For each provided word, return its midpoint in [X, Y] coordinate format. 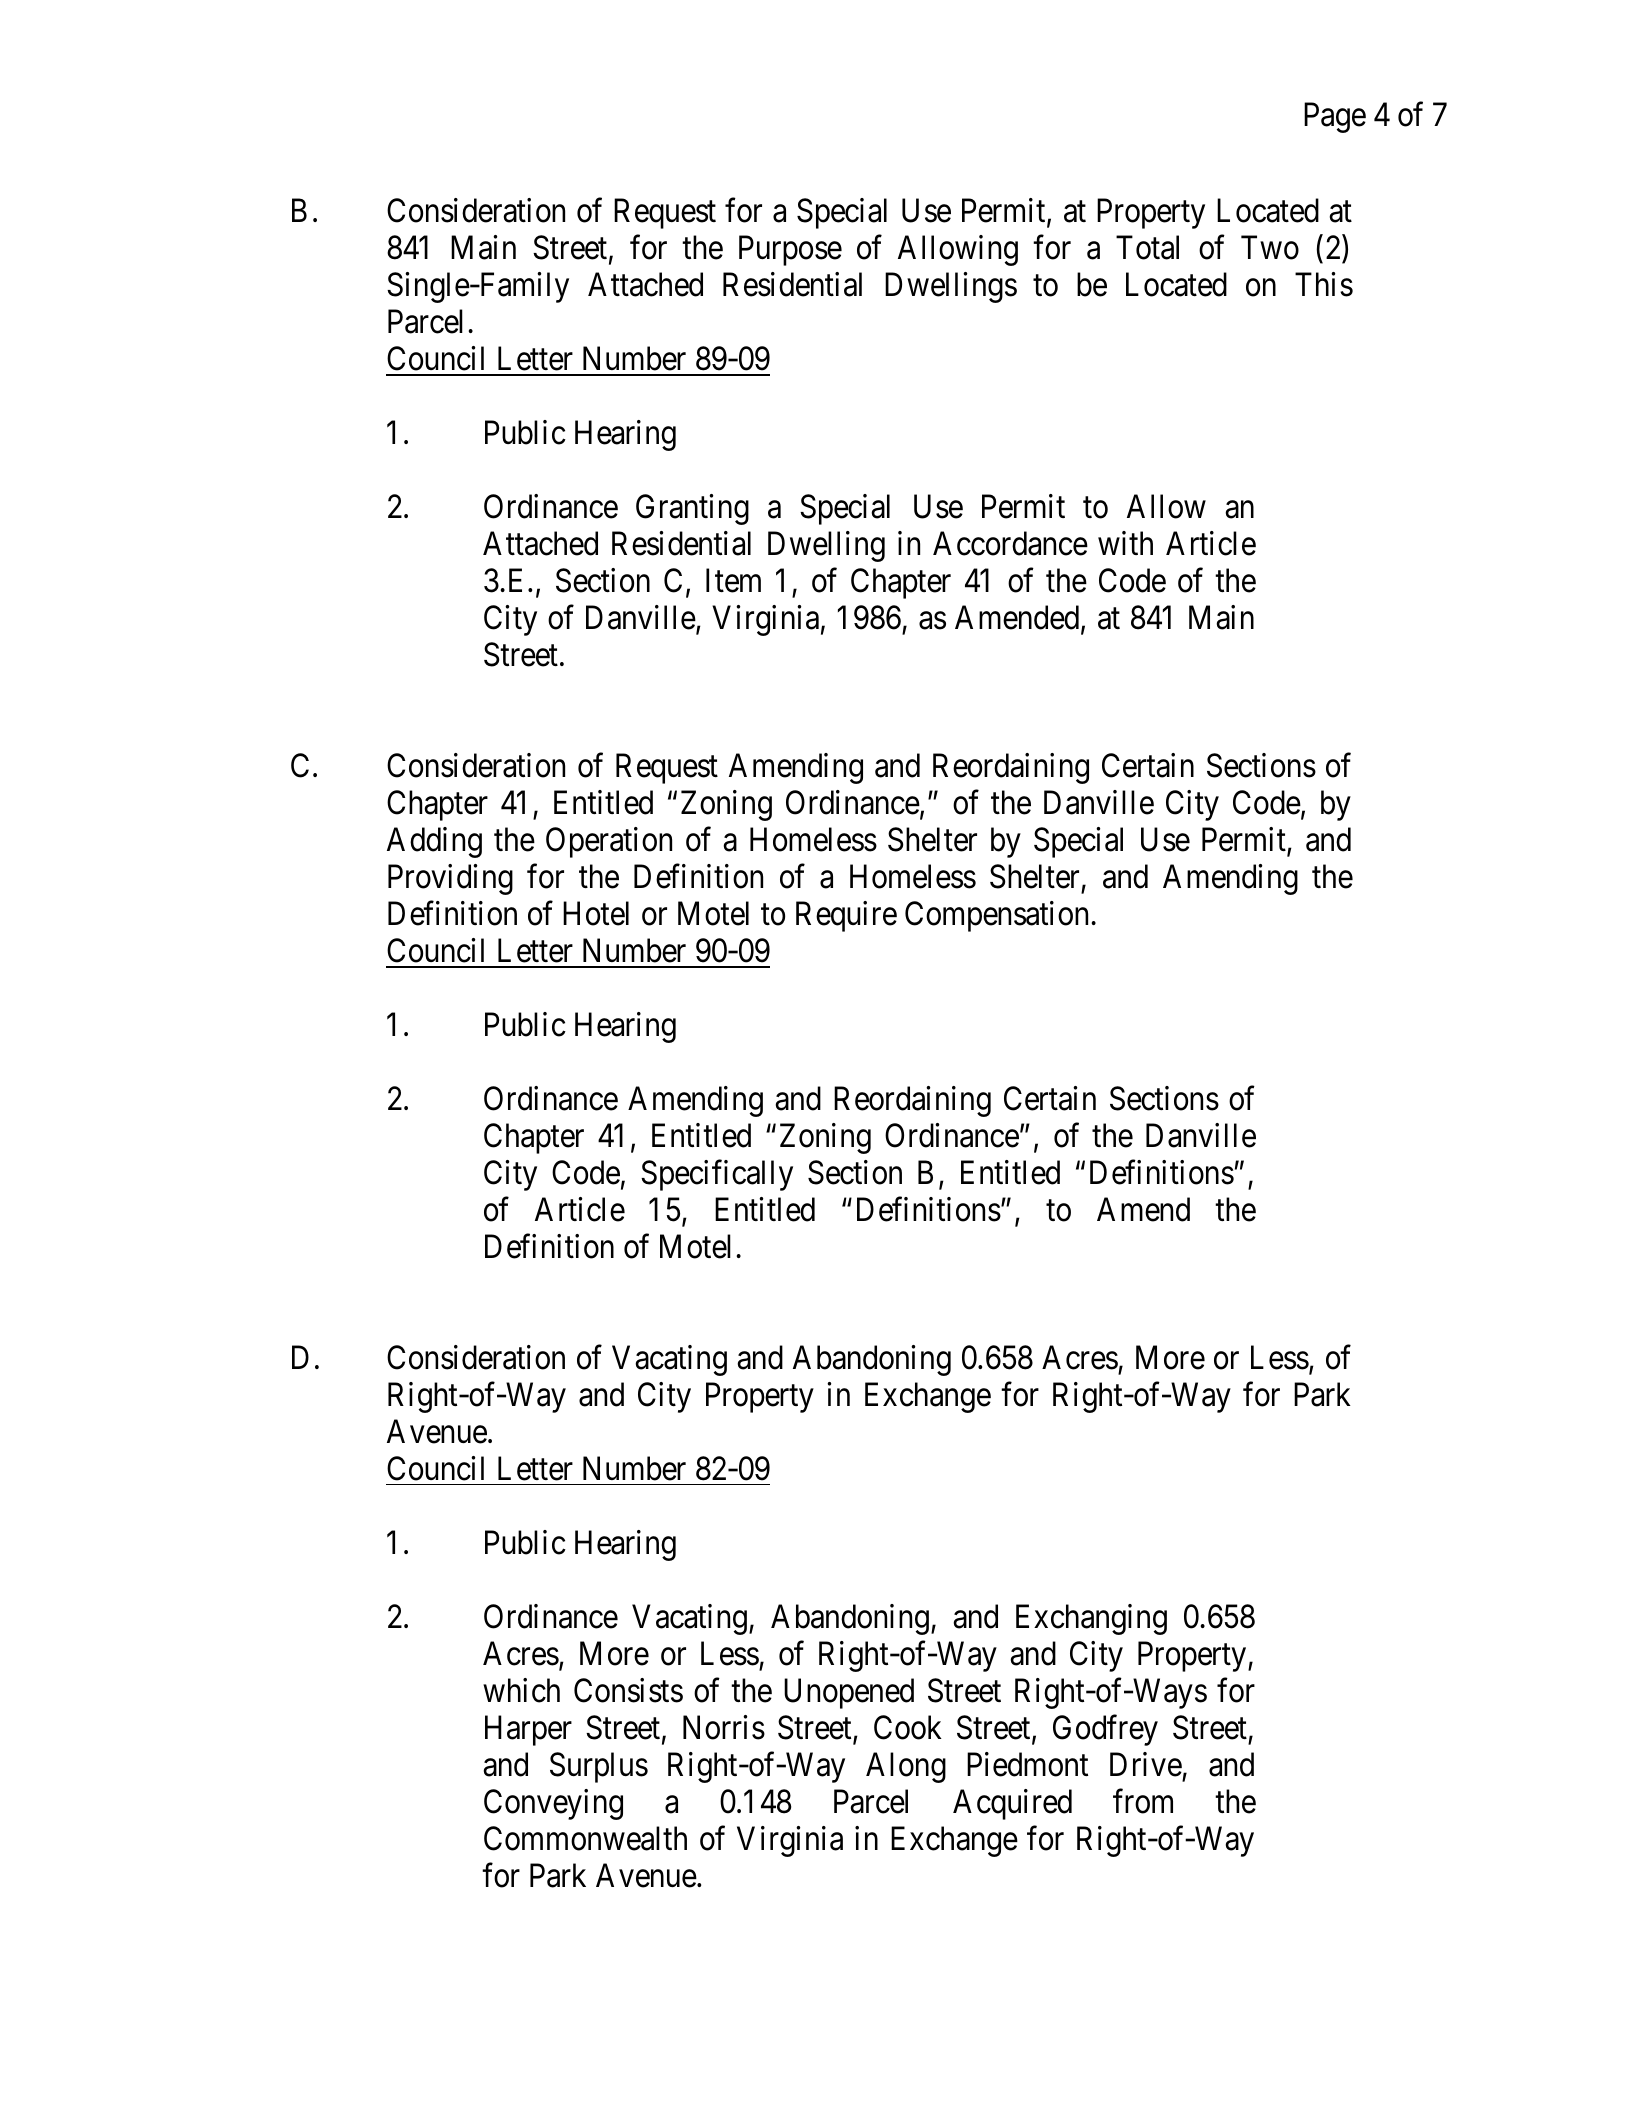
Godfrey [1105, 1730]
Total [1147, 247]
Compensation [996, 916]
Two [1270, 248]
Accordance [1010, 543]
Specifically [717, 1175]
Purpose [790, 251]
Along [906, 1767]
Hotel [596, 913]
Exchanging [1091, 1619]
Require [846, 916]
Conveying [553, 1804]
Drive [1146, 1764]
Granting [692, 509]
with [1125, 543]
